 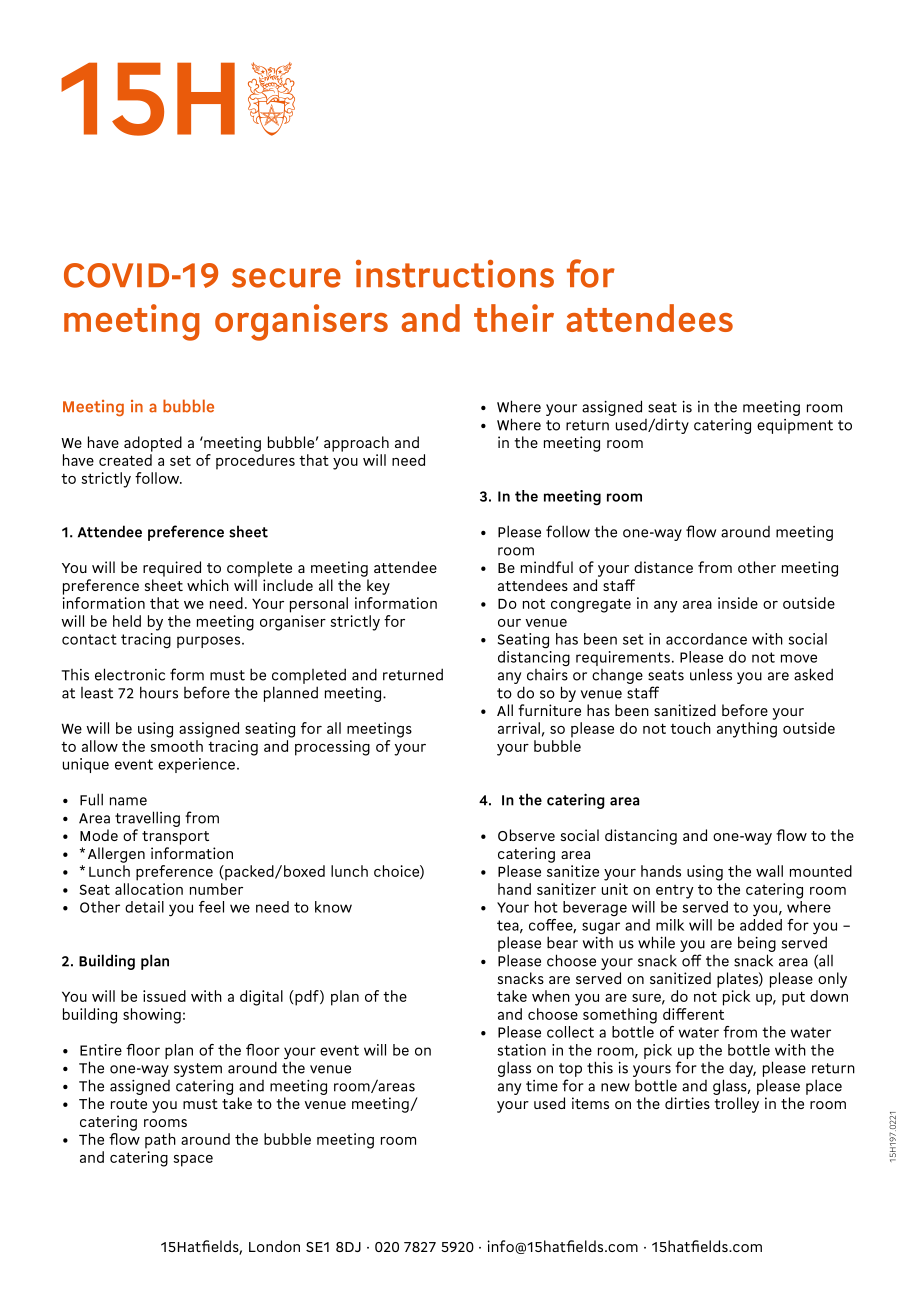 I want to click on detail, so click(x=144, y=907).
